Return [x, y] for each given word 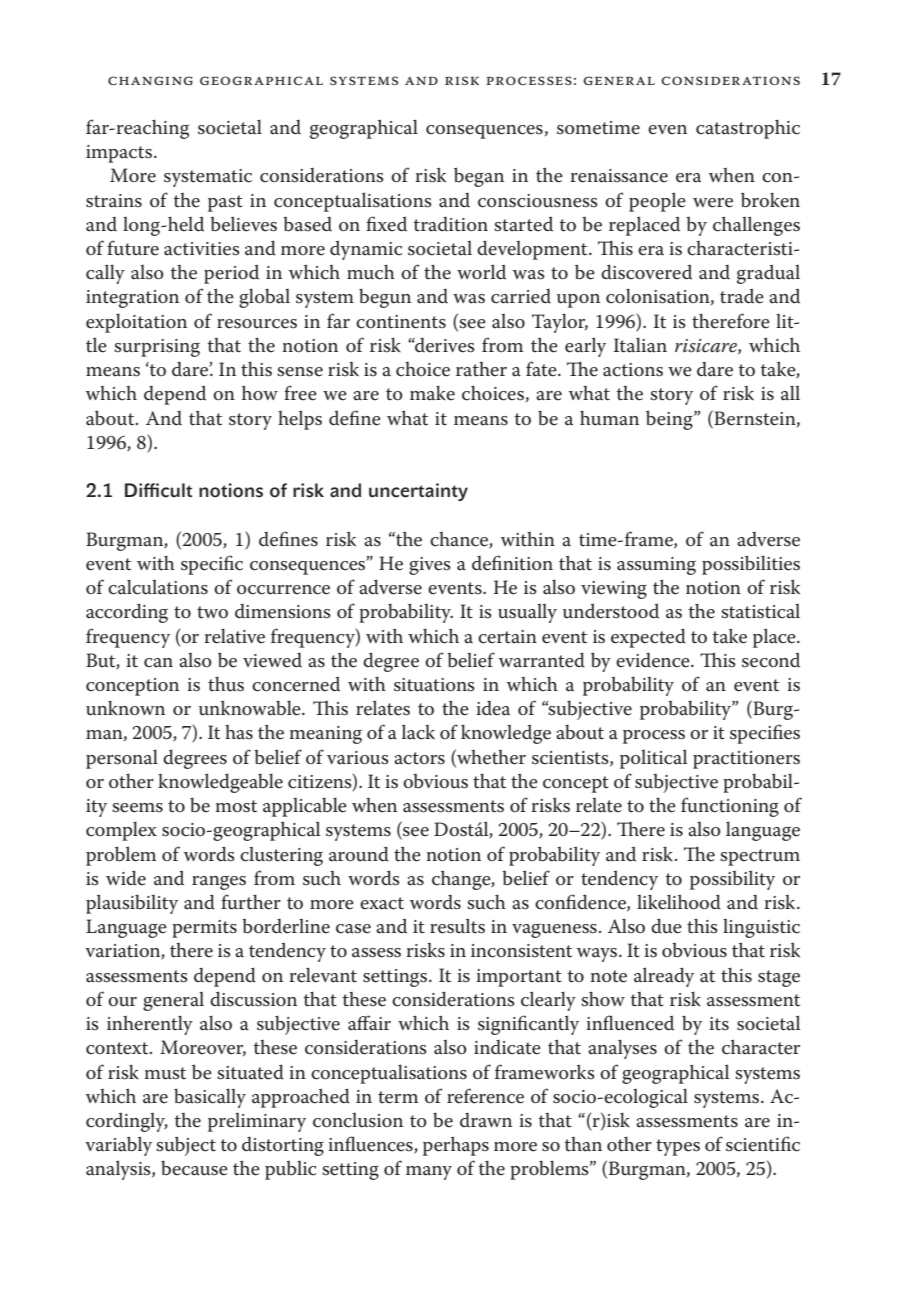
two [212, 612]
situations [434, 685]
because [194, 1168]
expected [648, 638]
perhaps [456, 1146]
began [479, 177]
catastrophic [748, 129]
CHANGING [150, 80]
